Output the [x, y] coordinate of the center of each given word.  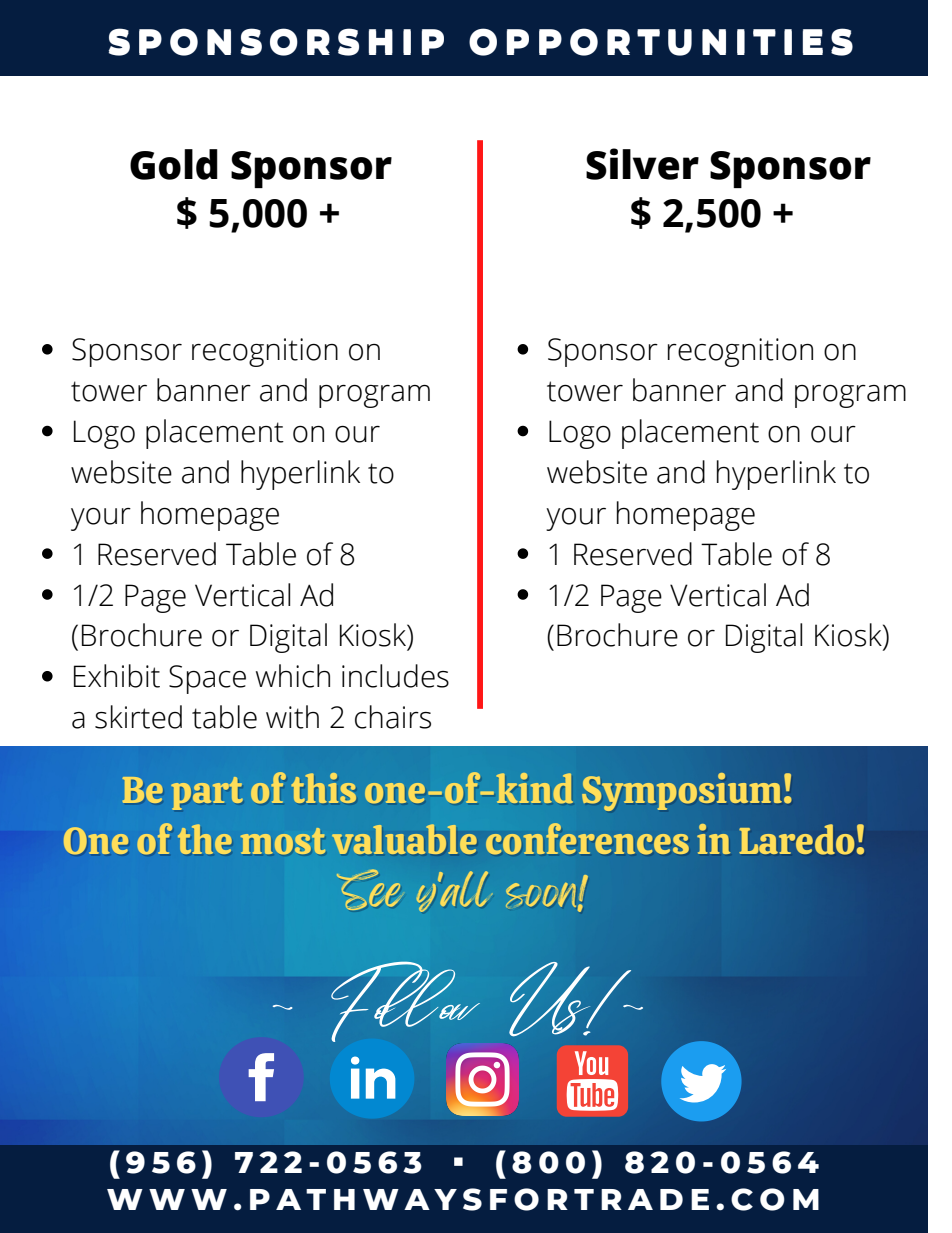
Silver [642, 164]
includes [395, 676]
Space [207, 679]
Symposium [683, 792]
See [368, 890]
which [293, 676]
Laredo [796, 839]
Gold [174, 164]
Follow [405, 1001]
